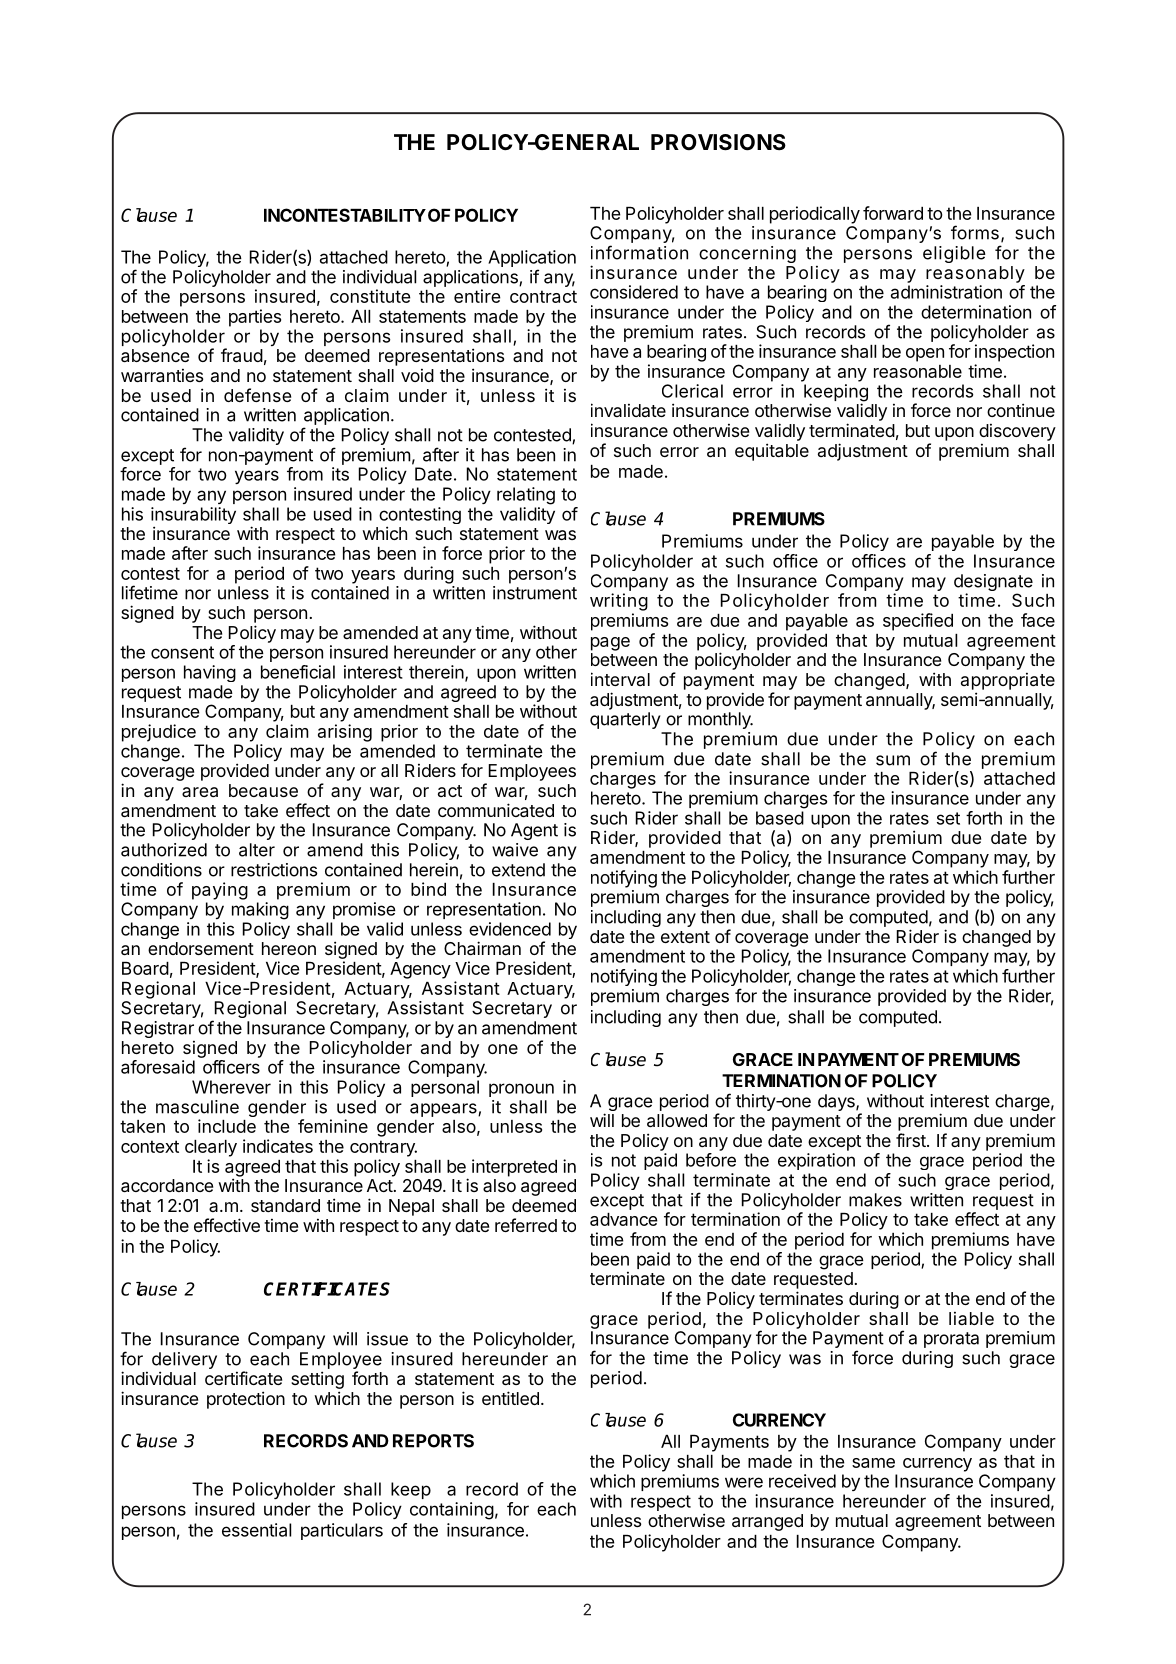  I want to click on parties, so click(255, 318).
